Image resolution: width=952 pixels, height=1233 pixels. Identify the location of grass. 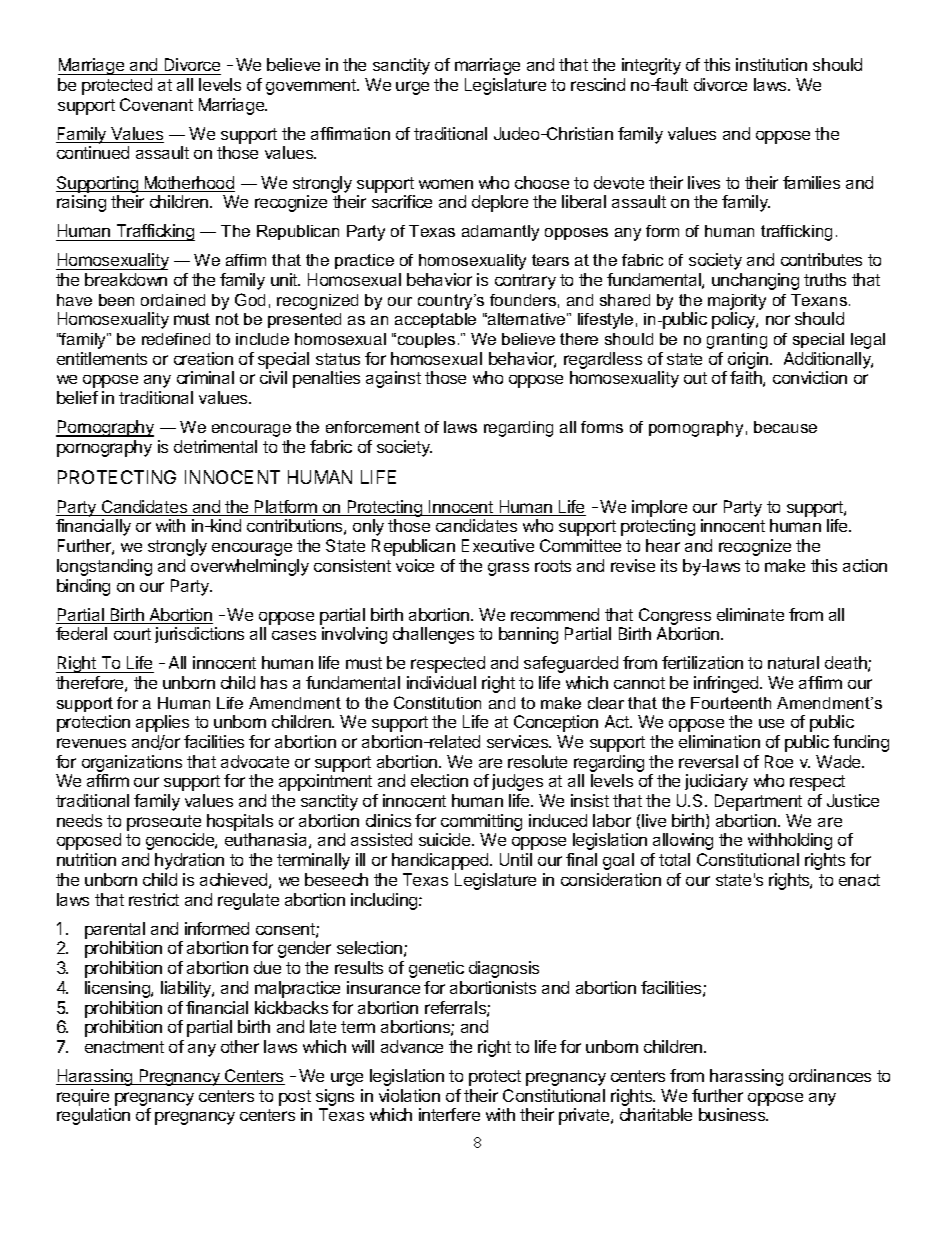
(508, 569).
